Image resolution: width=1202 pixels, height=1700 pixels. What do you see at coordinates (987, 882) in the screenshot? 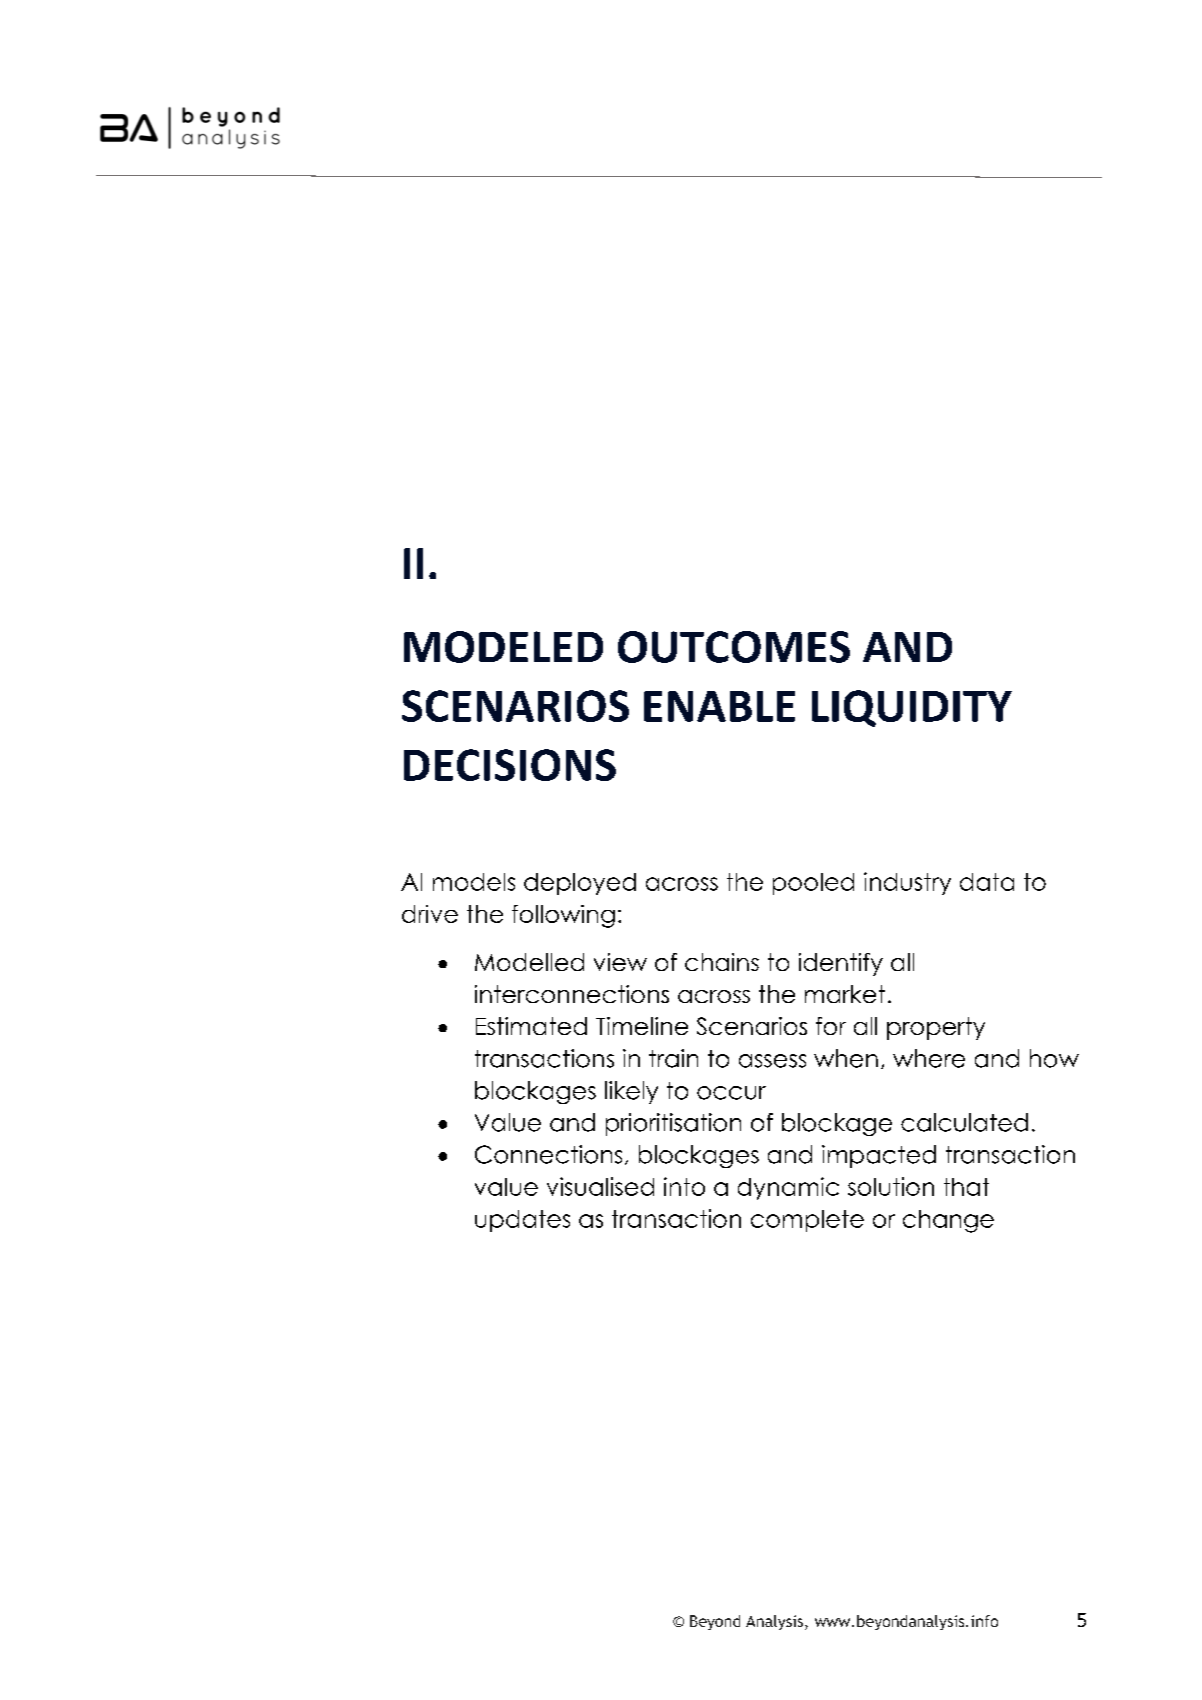
I see `data` at bounding box center [987, 882].
